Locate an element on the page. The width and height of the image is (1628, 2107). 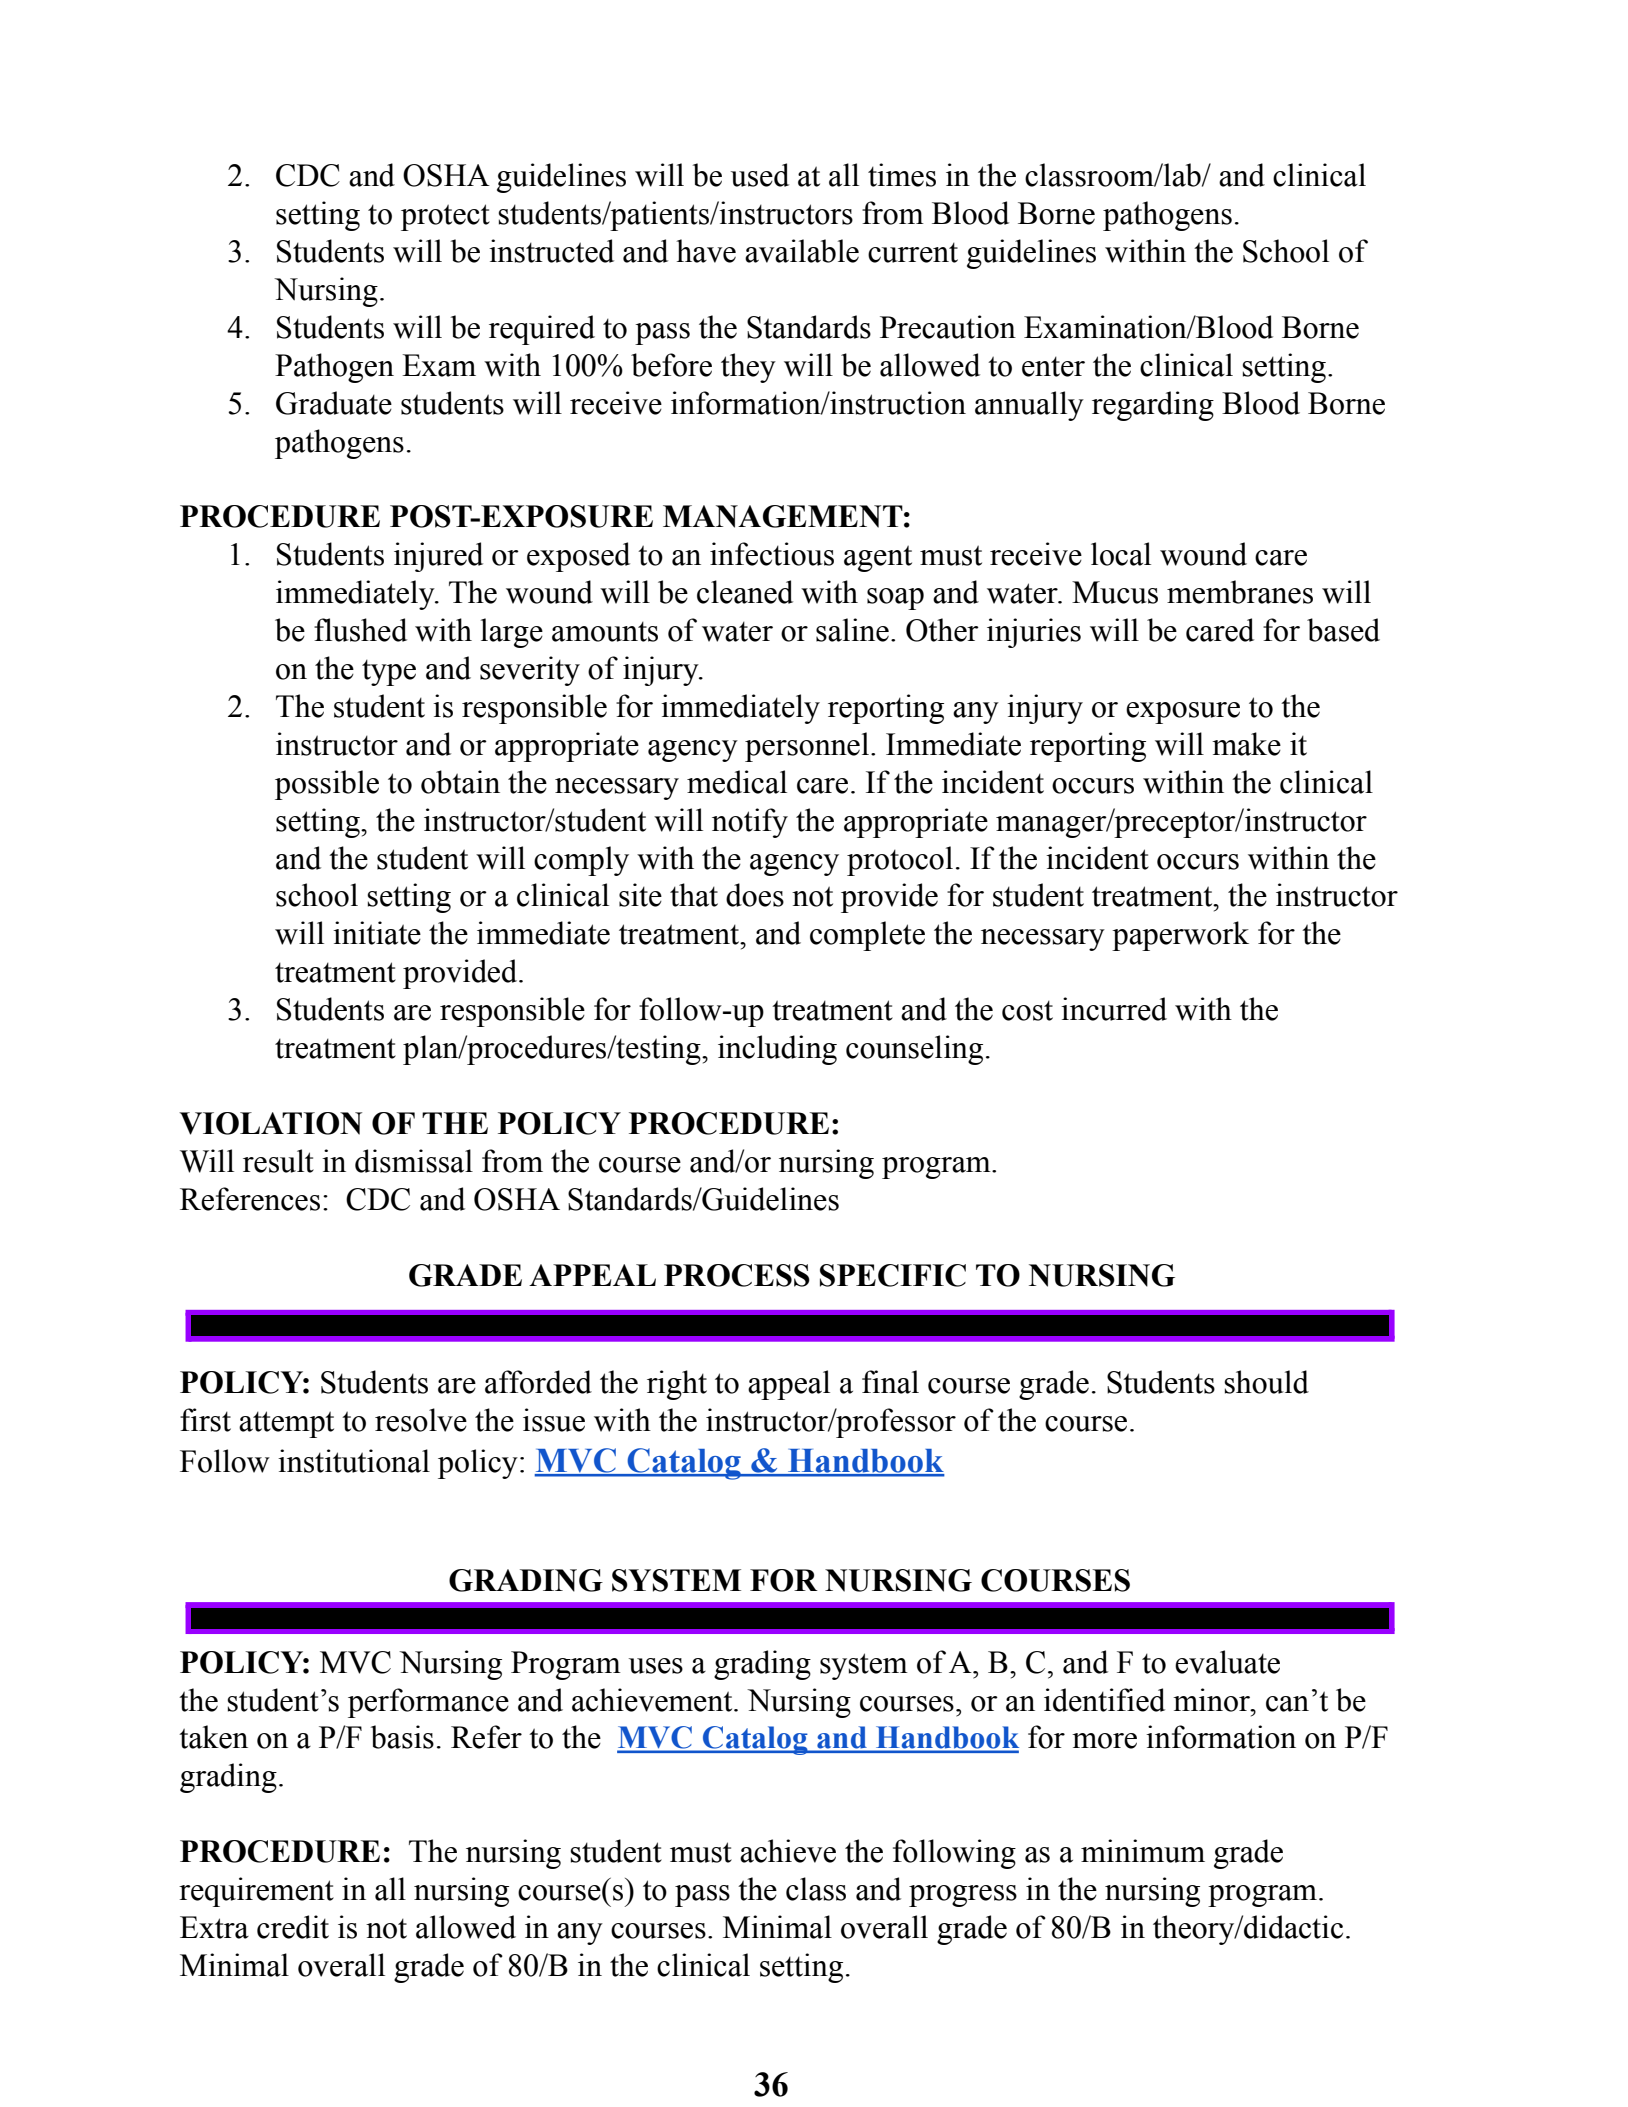
protect is located at coordinates (445, 217).
